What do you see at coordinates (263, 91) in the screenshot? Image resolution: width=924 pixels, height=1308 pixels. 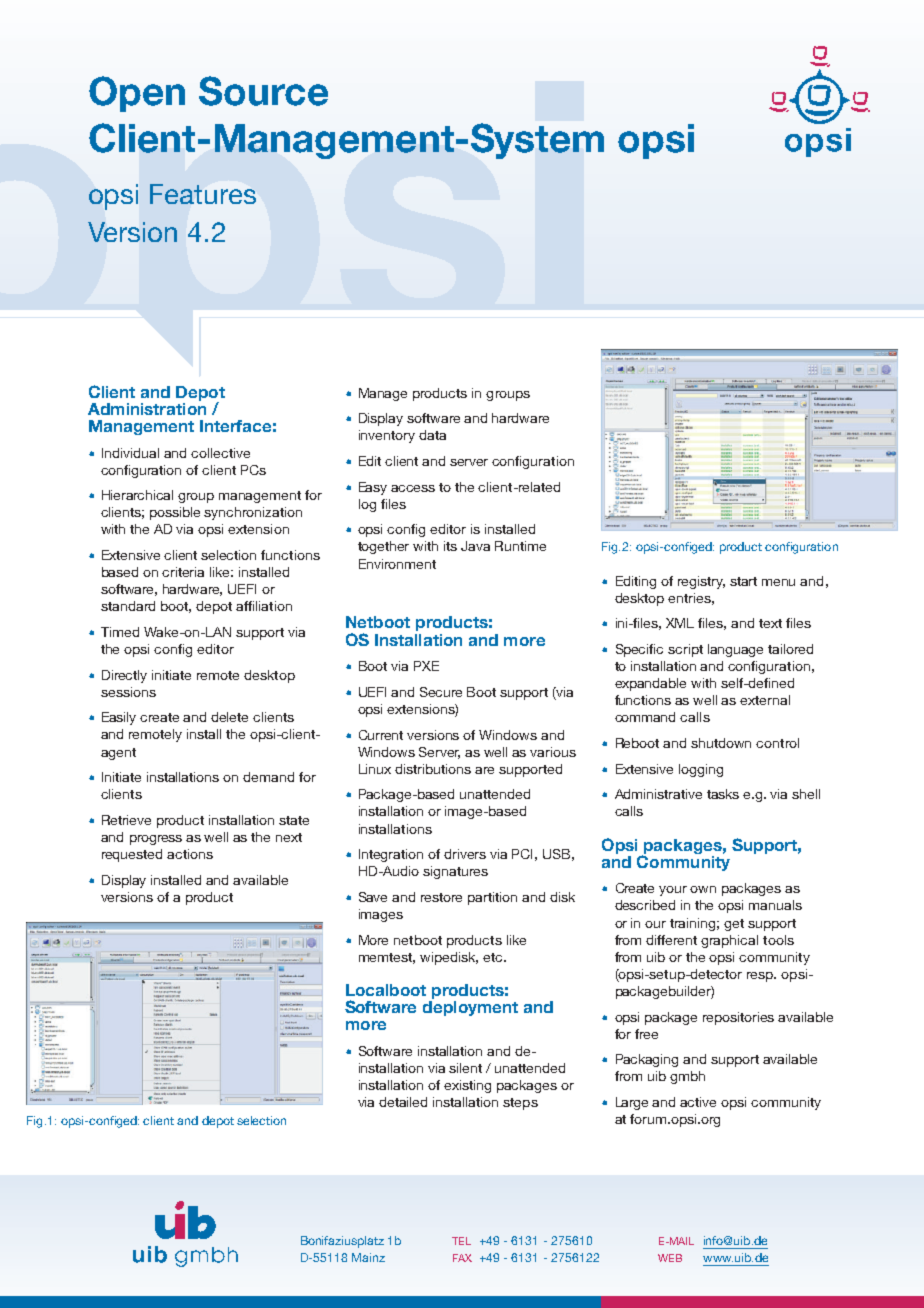 I see `Source` at bounding box center [263, 91].
